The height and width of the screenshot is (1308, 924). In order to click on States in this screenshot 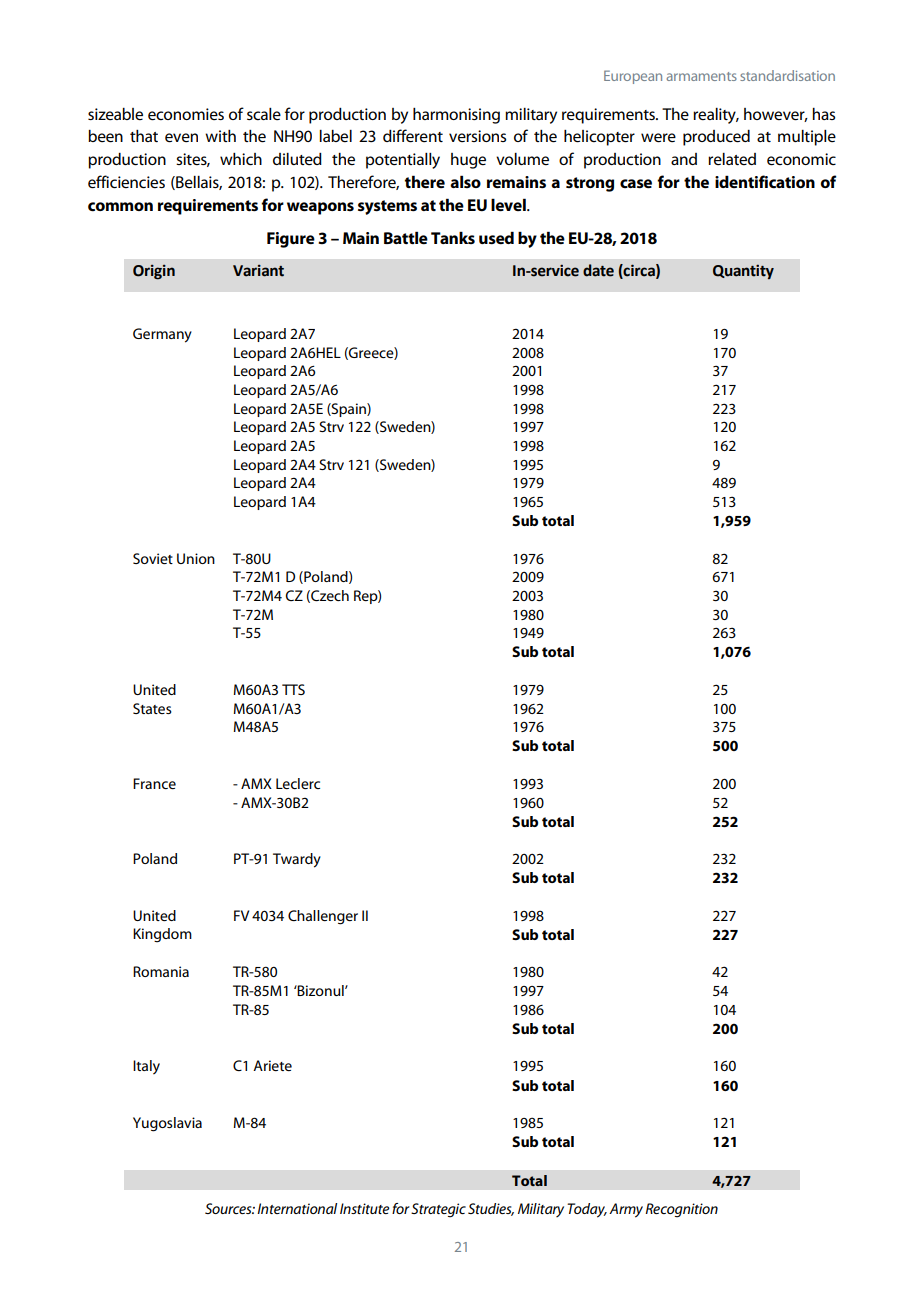, I will do `click(152, 708)`.
